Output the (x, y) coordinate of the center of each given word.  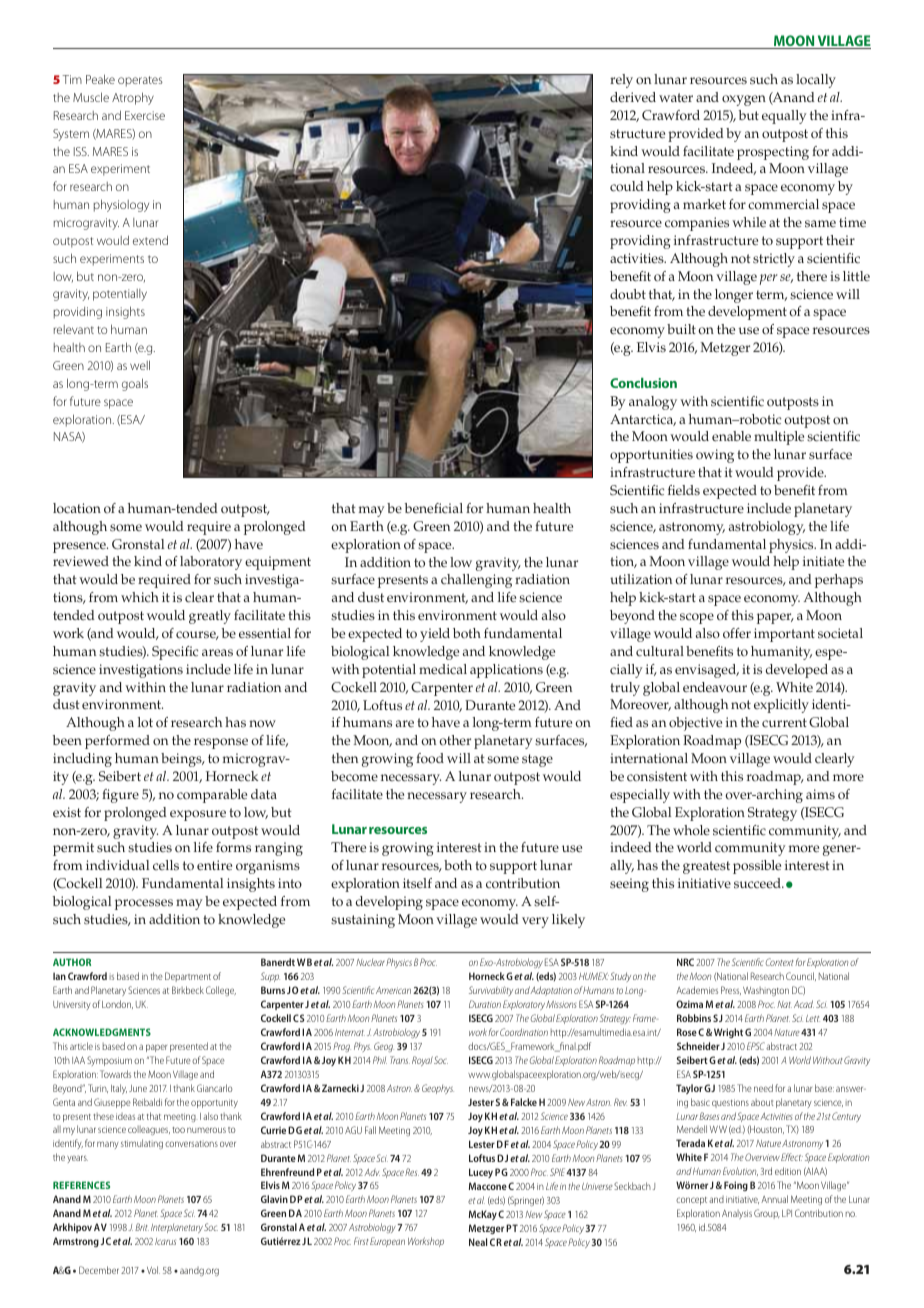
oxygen (744, 100)
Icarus (165, 1241)
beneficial (434, 508)
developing (389, 903)
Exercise (145, 115)
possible (757, 867)
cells (166, 865)
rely (621, 81)
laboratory (211, 563)
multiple (779, 438)
